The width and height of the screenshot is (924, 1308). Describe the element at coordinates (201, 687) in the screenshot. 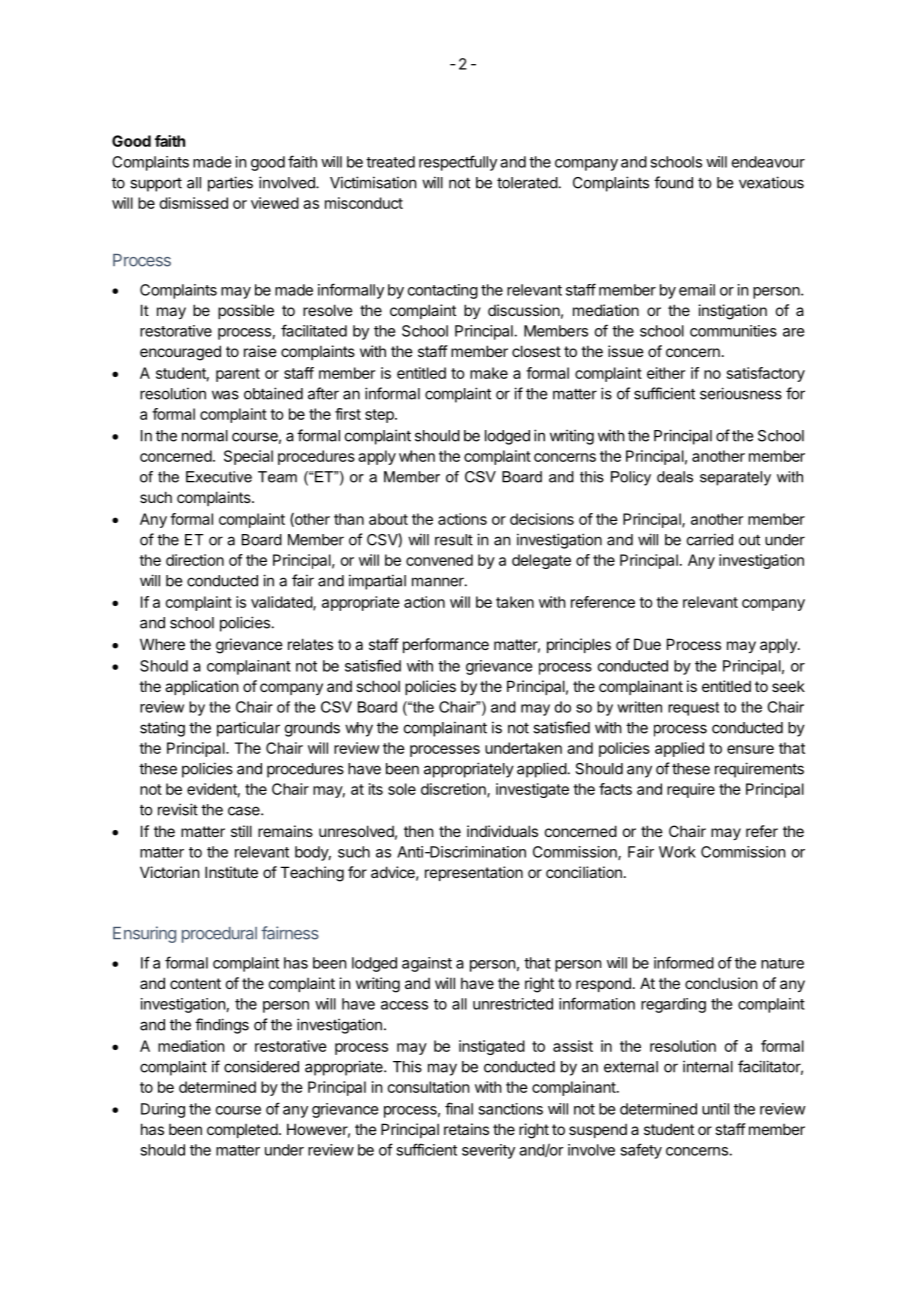

I see `application` at that location.
